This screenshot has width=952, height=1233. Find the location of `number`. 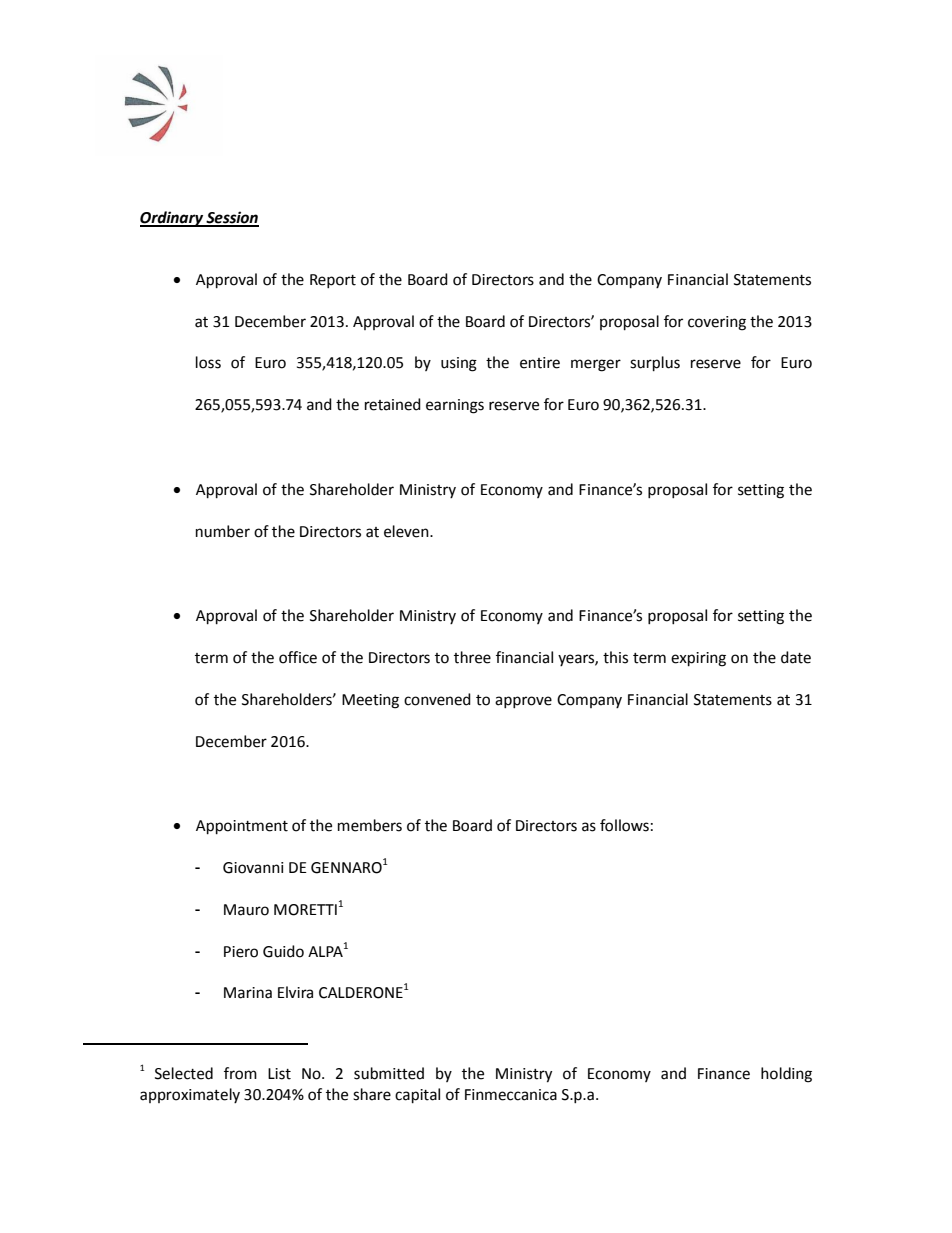

number is located at coordinates (223, 531).
